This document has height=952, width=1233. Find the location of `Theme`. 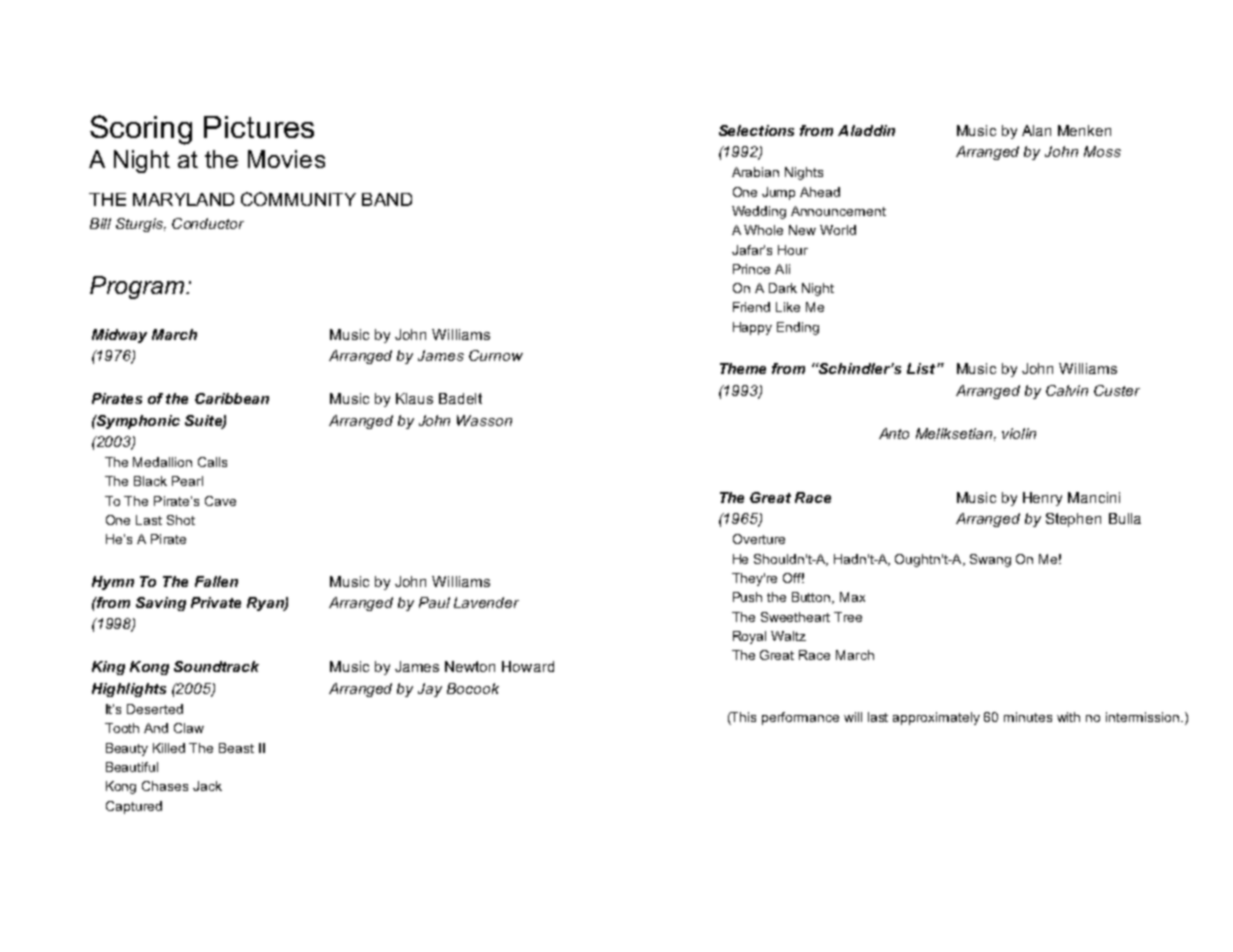

Theme is located at coordinates (743, 368).
